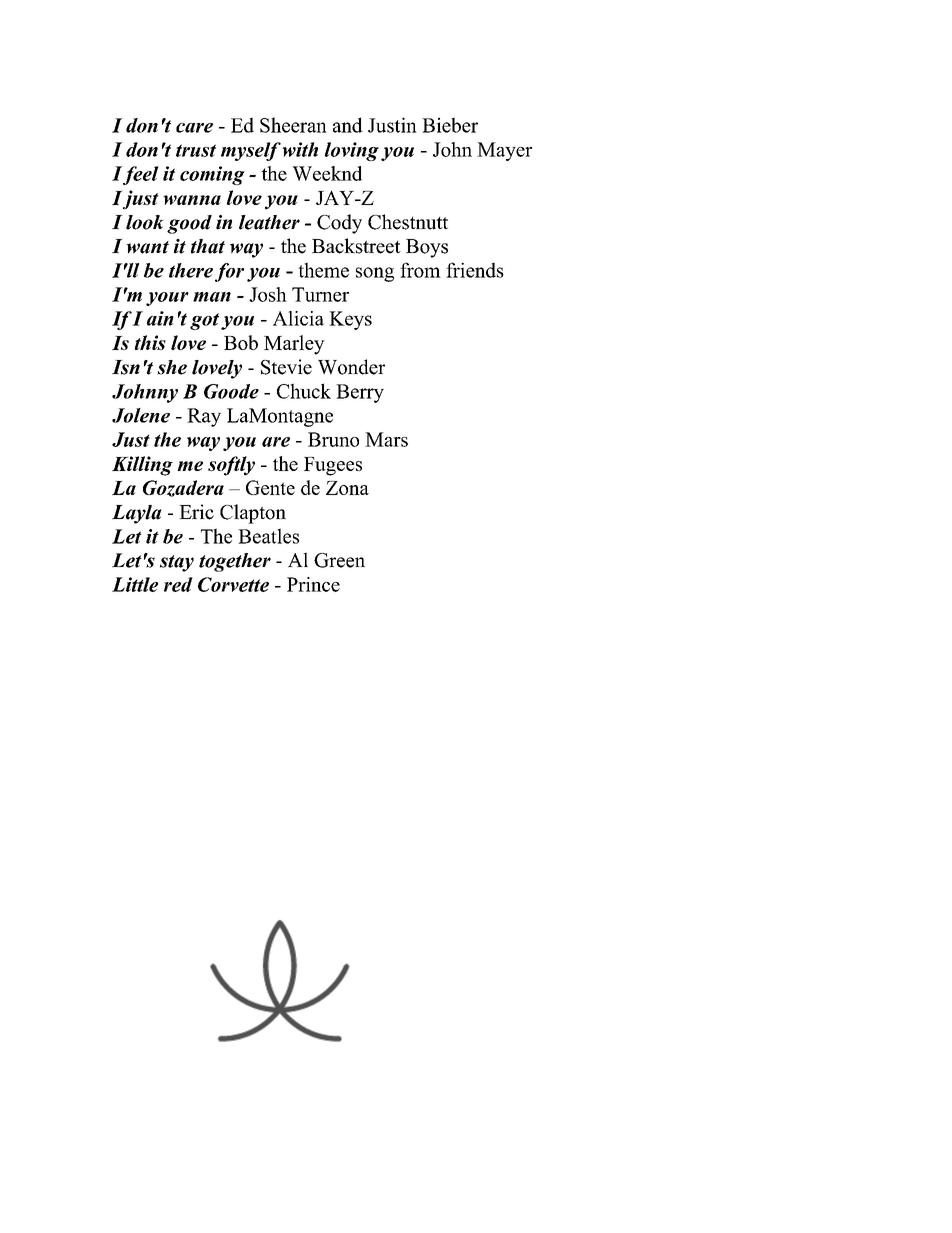 The image size is (952, 1233). I want to click on Bruno, so click(333, 439).
